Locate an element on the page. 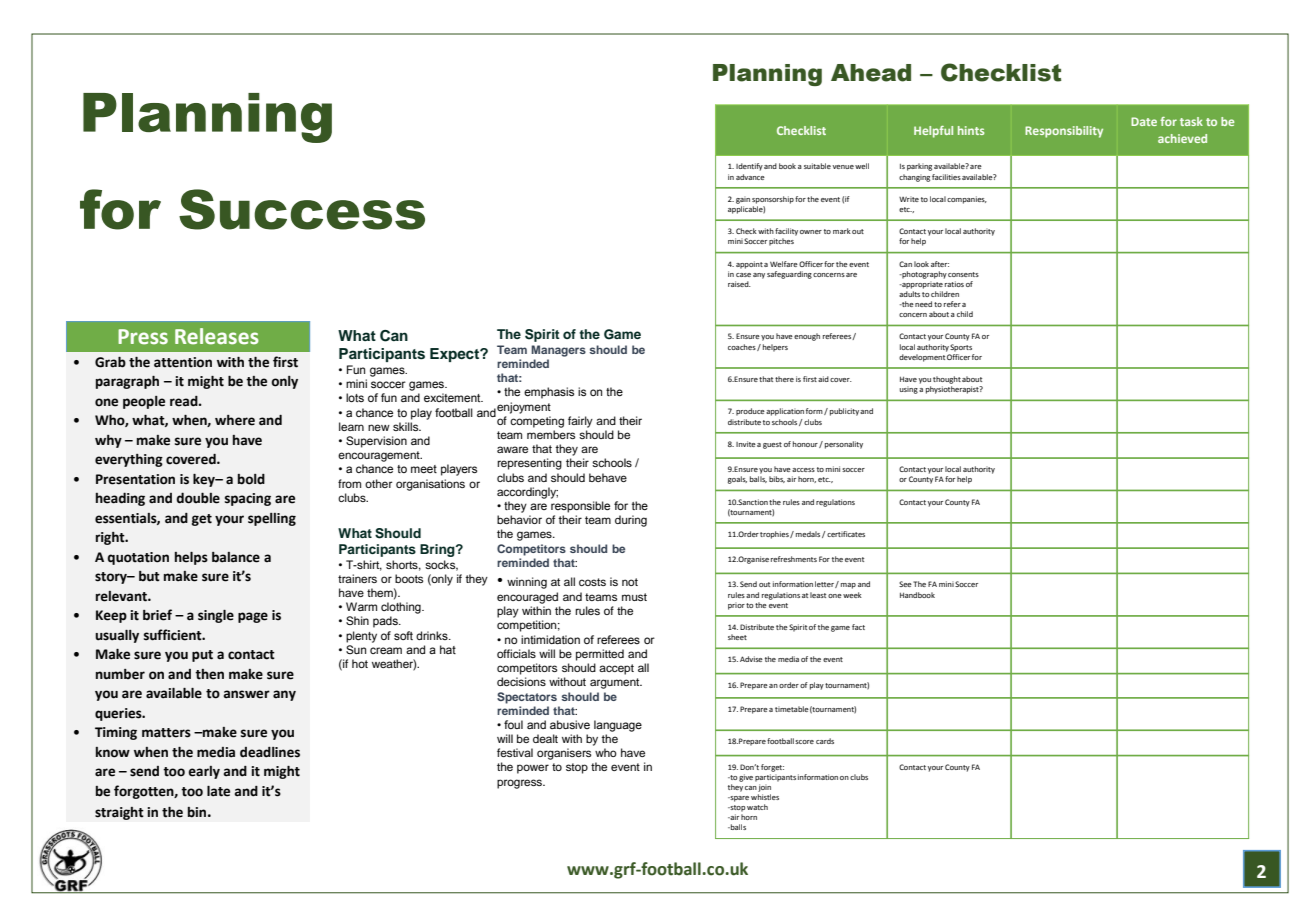 The image size is (1316, 911). late is located at coordinates (218, 791).
